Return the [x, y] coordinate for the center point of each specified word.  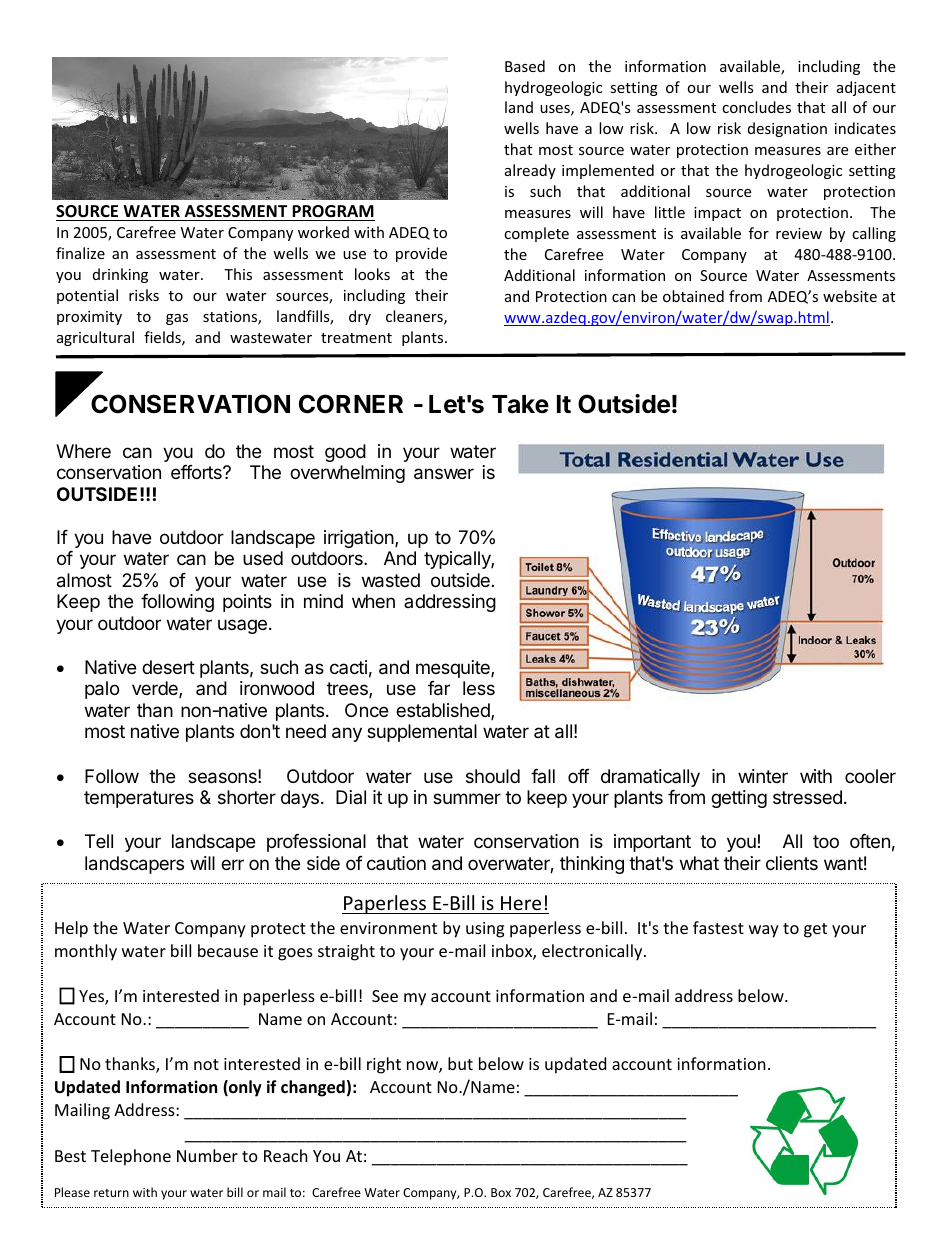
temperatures [139, 799]
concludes [756, 107]
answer [444, 474]
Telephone [131, 1157]
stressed [807, 797]
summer [467, 798]
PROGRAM [333, 211]
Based [525, 66]
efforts [197, 472]
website [850, 296]
